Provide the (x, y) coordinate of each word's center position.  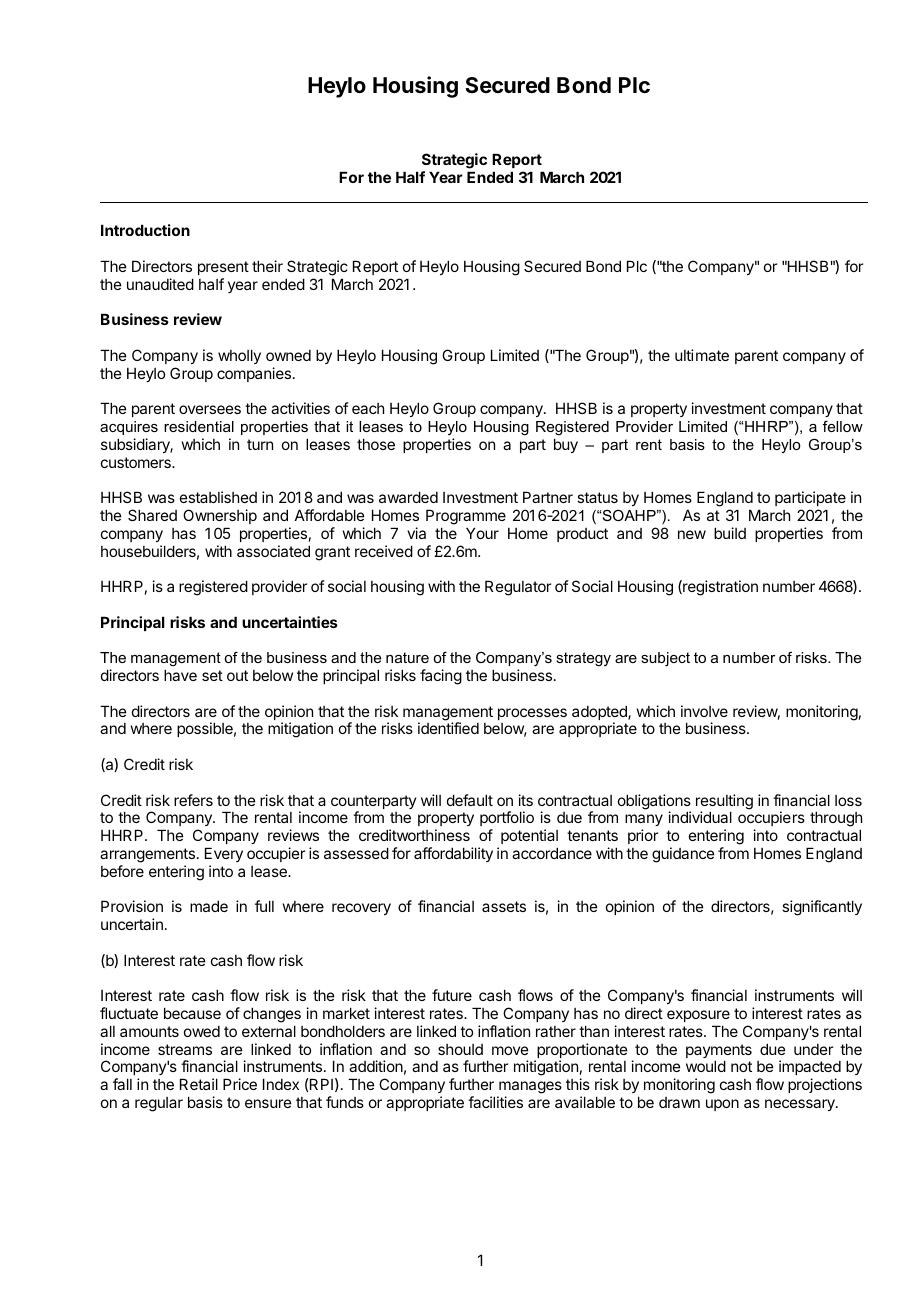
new (692, 534)
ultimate (702, 355)
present (223, 268)
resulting (724, 803)
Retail (199, 1084)
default (470, 800)
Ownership (220, 516)
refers (193, 800)
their (267, 266)
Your (482, 533)
